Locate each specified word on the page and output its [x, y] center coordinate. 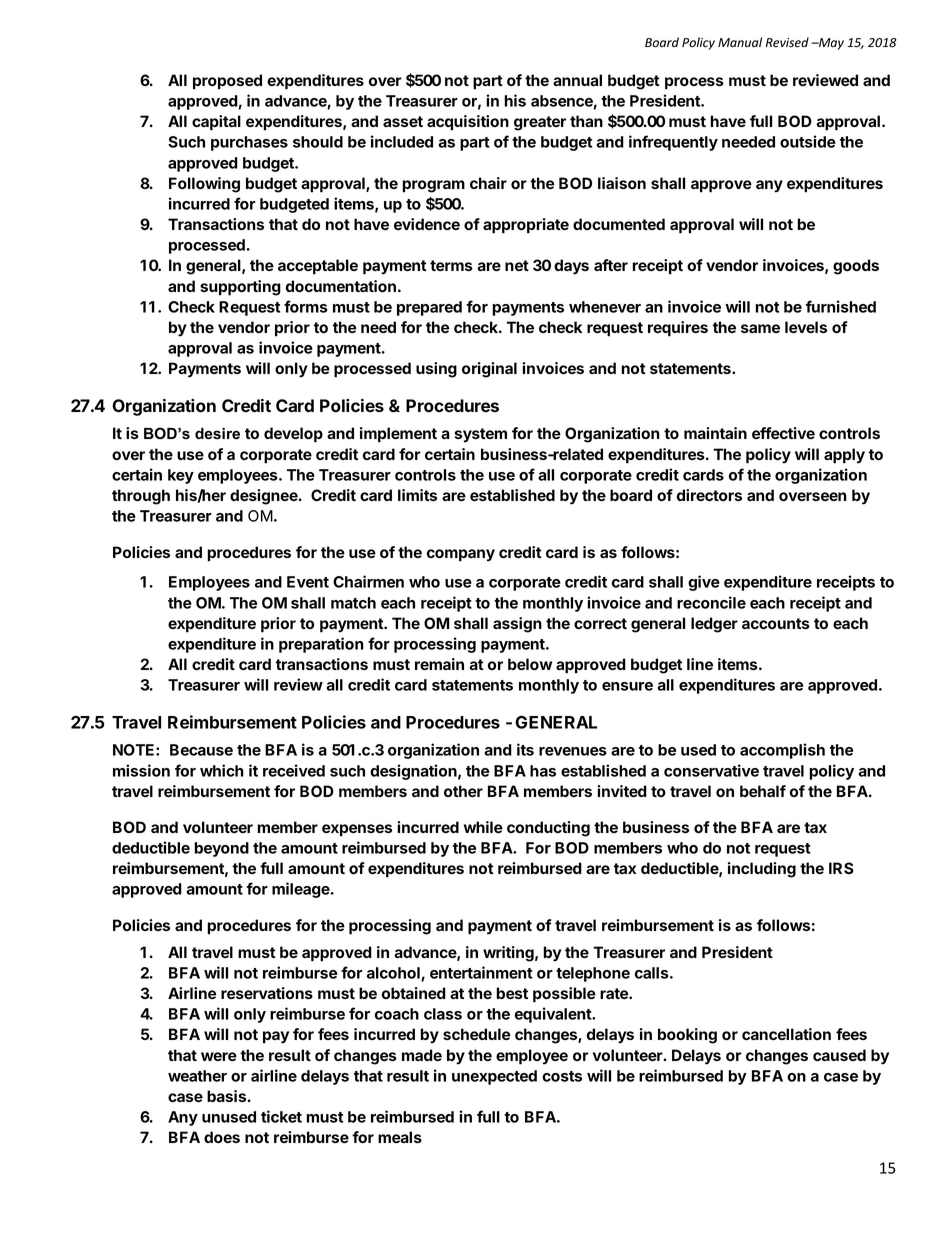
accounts [776, 623]
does [222, 1137]
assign [517, 625]
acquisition [468, 123]
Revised [787, 42]
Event [308, 582]
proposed [227, 82]
